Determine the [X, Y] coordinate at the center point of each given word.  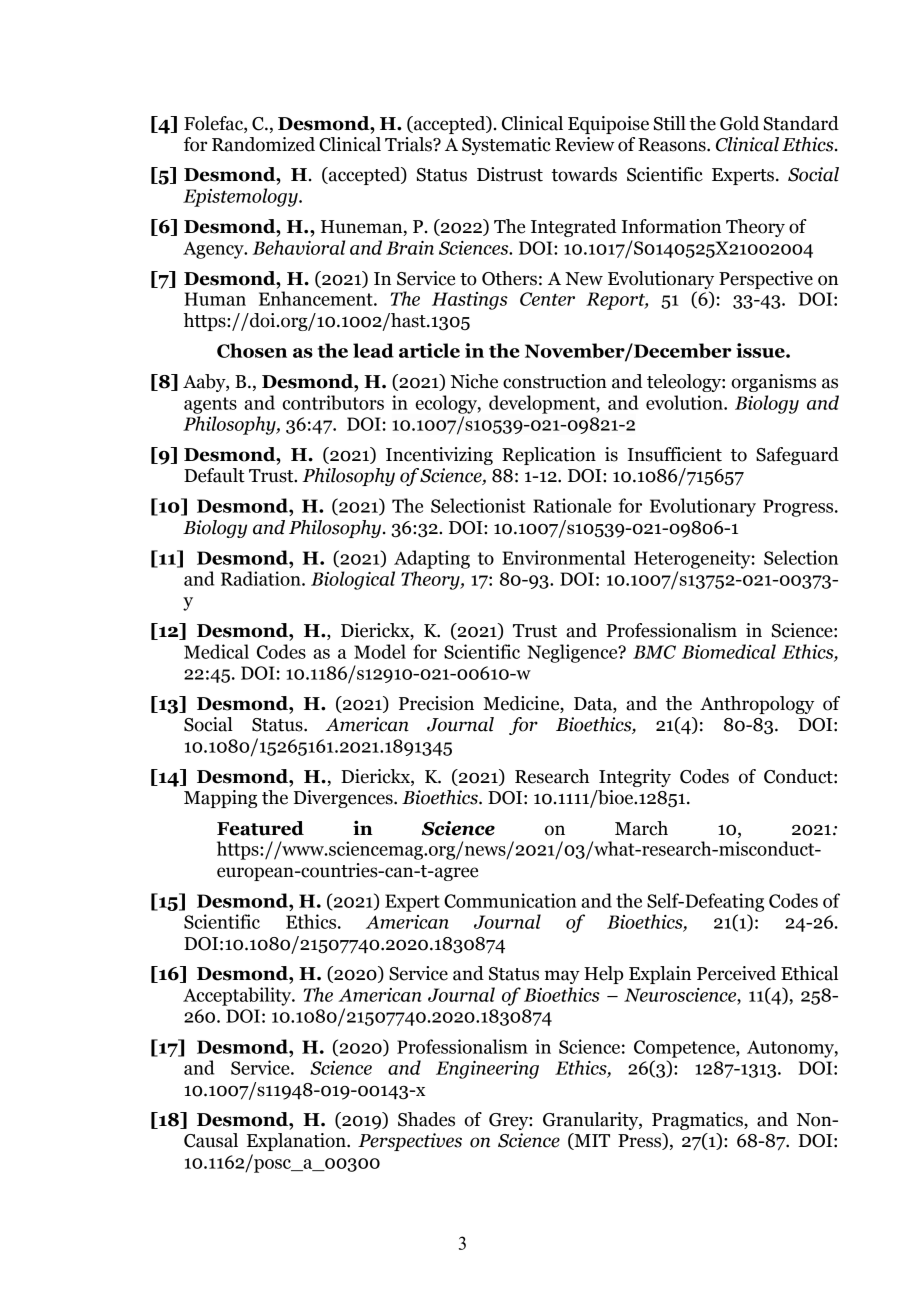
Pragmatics [698, 1121]
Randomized [263, 144]
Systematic [506, 146]
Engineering [487, 1070]
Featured [260, 828]
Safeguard [797, 456]
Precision [436, 703]
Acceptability [238, 996]
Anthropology [757, 705]
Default [214, 475]
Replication [549, 456]
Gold [739, 123]
